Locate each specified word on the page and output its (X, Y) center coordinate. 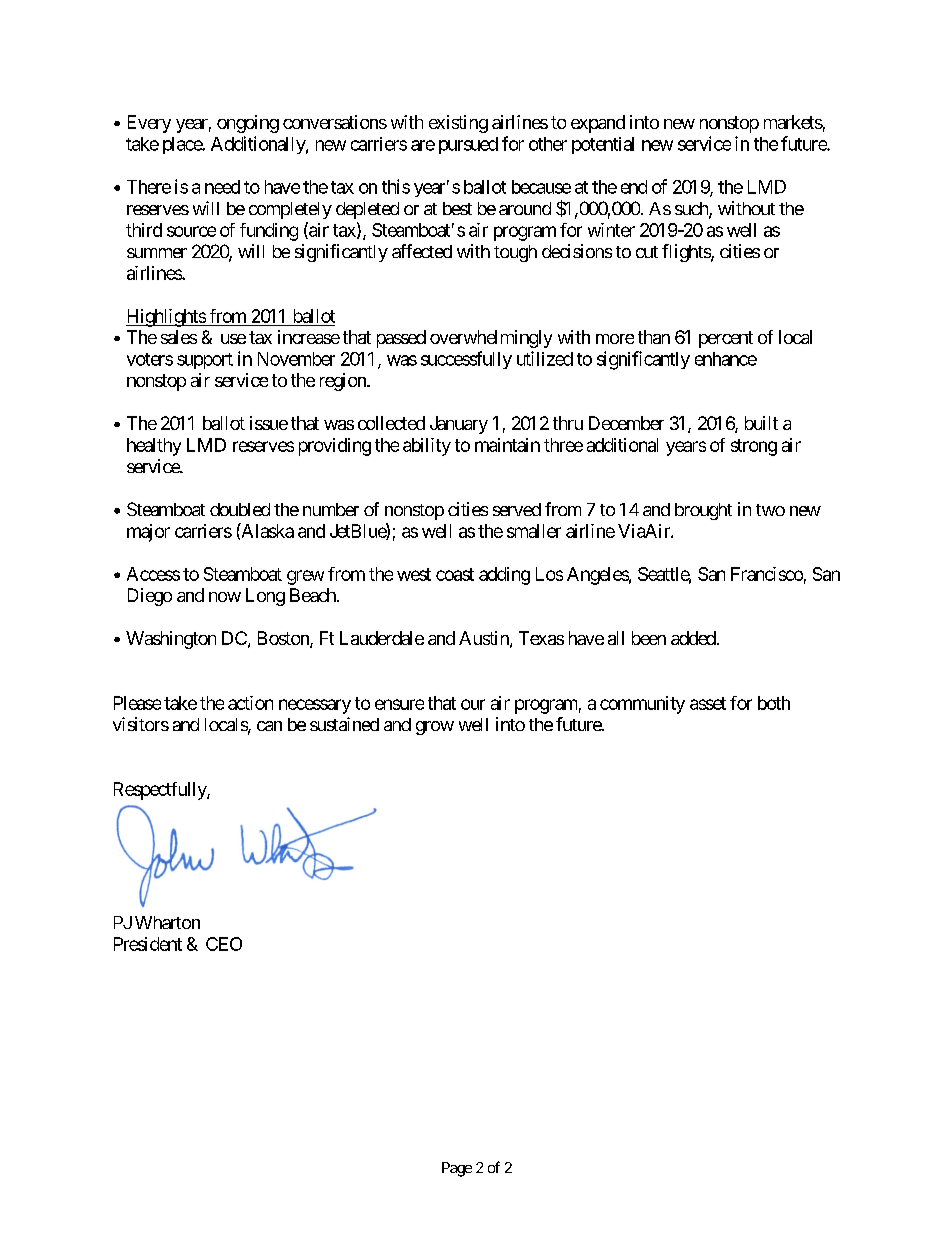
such (692, 210)
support (205, 361)
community (642, 705)
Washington (171, 640)
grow (435, 728)
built (761, 423)
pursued (468, 145)
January (459, 425)
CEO (224, 944)
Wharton (167, 922)
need (222, 187)
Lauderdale (382, 638)
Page (457, 1169)
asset (708, 703)
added (693, 638)
